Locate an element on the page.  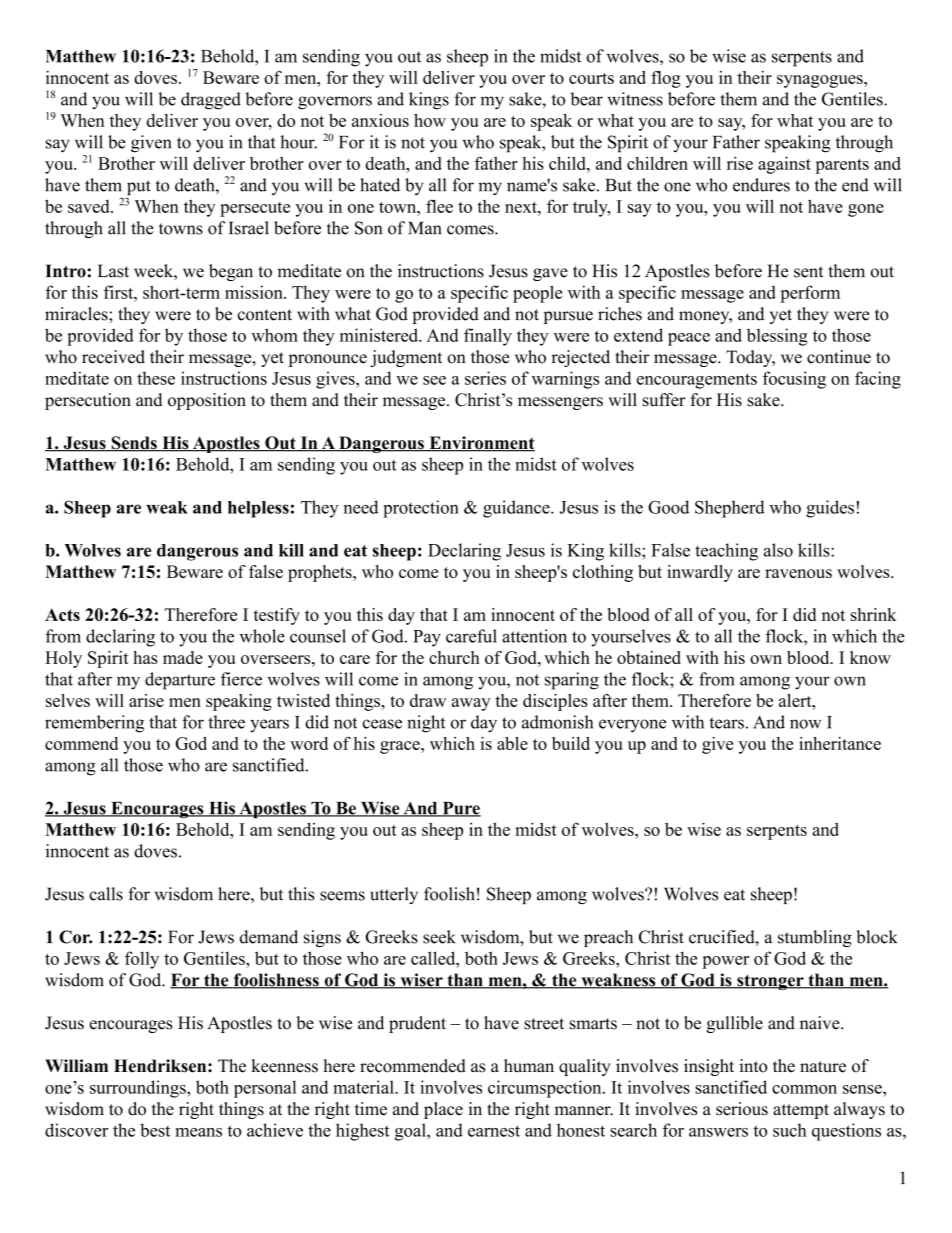
ravenous is located at coordinates (798, 573).
